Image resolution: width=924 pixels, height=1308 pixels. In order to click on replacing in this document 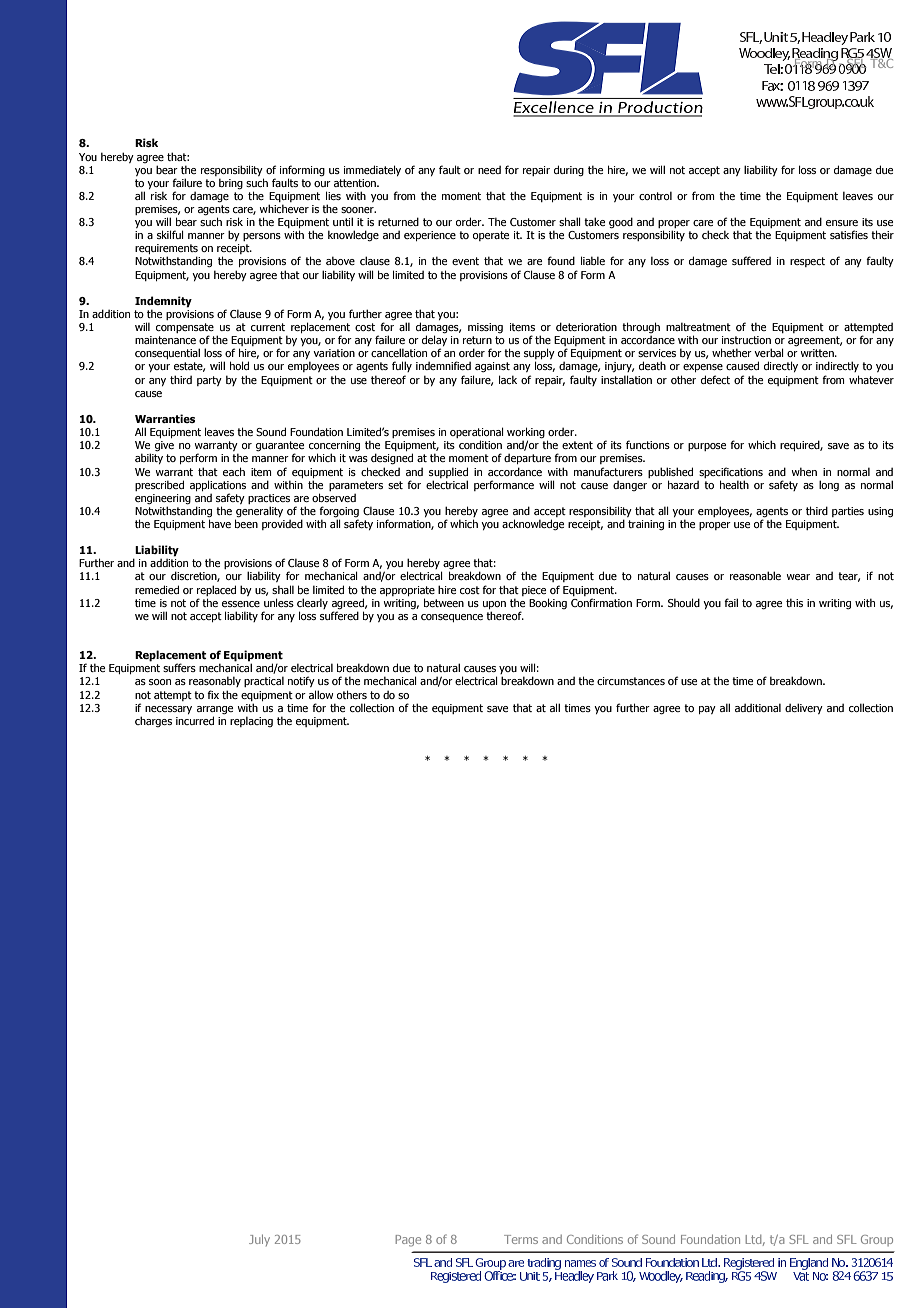, I will do `click(251, 722)`.
